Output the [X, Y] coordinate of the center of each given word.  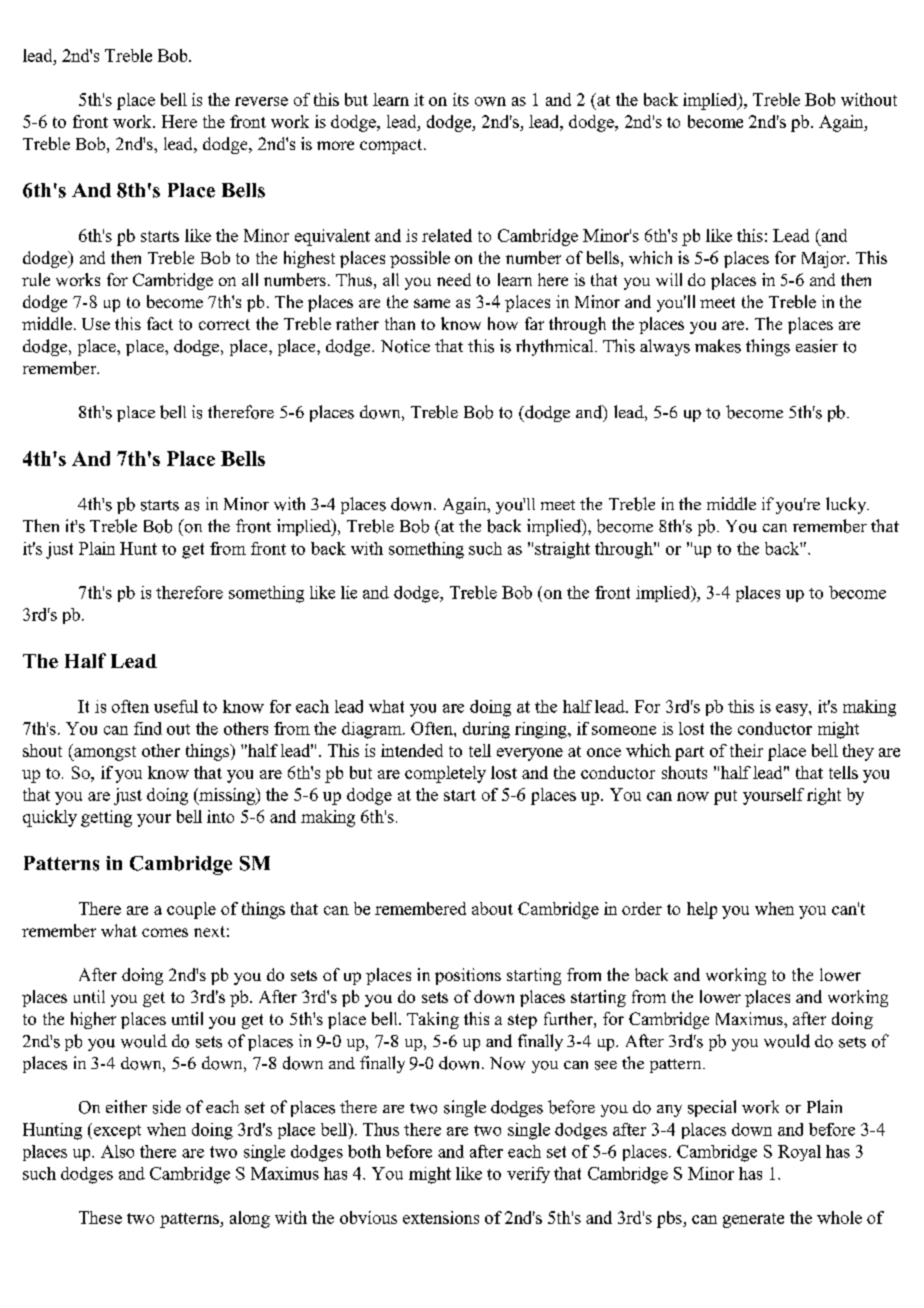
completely [445, 774]
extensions [441, 1217]
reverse [261, 101]
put [725, 797]
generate [753, 1220]
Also [117, 1151]
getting [106, 818]
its [461, 99]
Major [825, 259]
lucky [847, 505]
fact [160, 323]
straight [562, 550]
